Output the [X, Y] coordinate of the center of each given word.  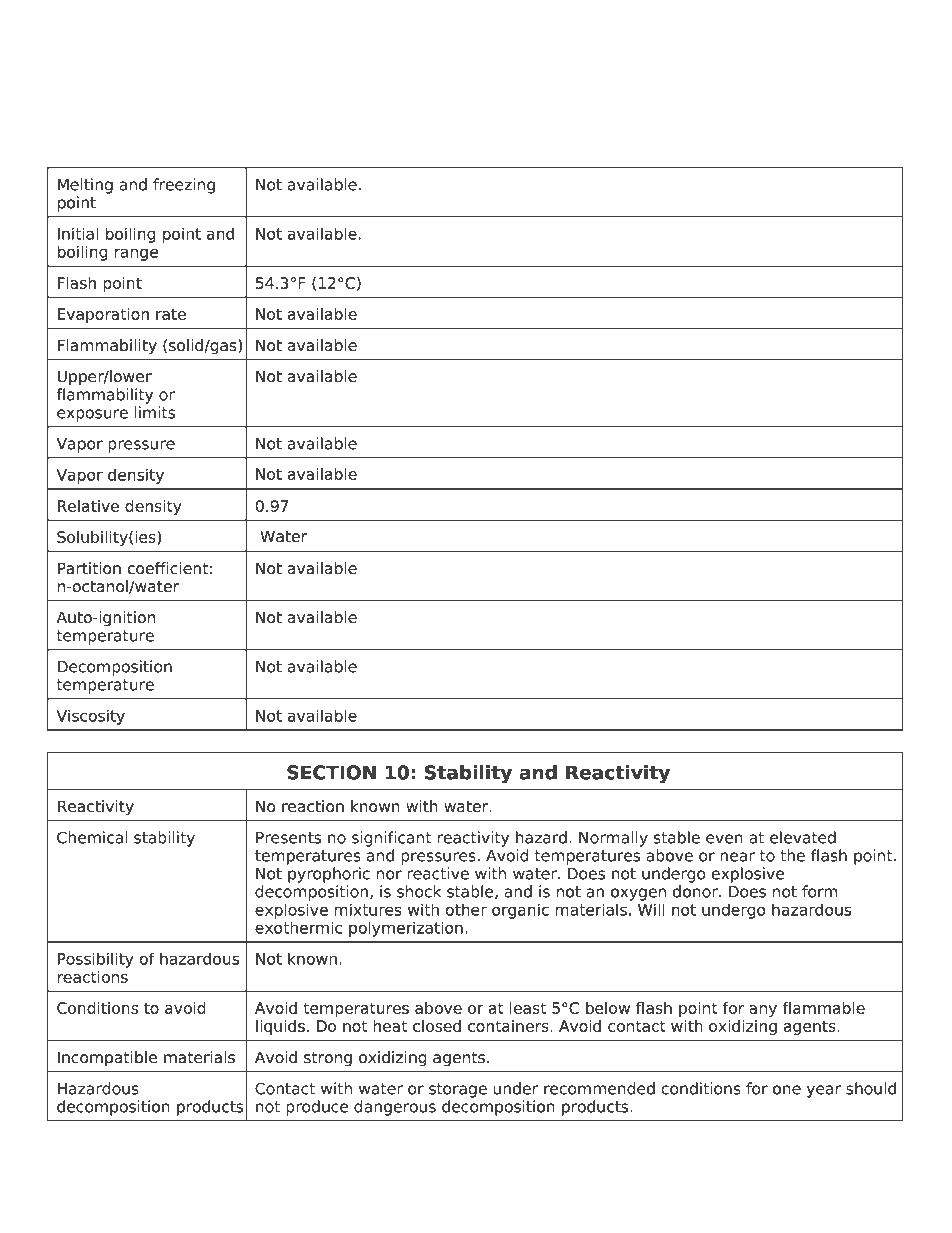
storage [458, 1090]
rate [171, 314]
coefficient [168, 568]
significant [392, 839]
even [724, 839]
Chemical [92, 837]
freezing [184, 186]
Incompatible [107, 1058]
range [136, 254]
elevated [803, 837]
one [787, 1090]
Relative [88, 506]
